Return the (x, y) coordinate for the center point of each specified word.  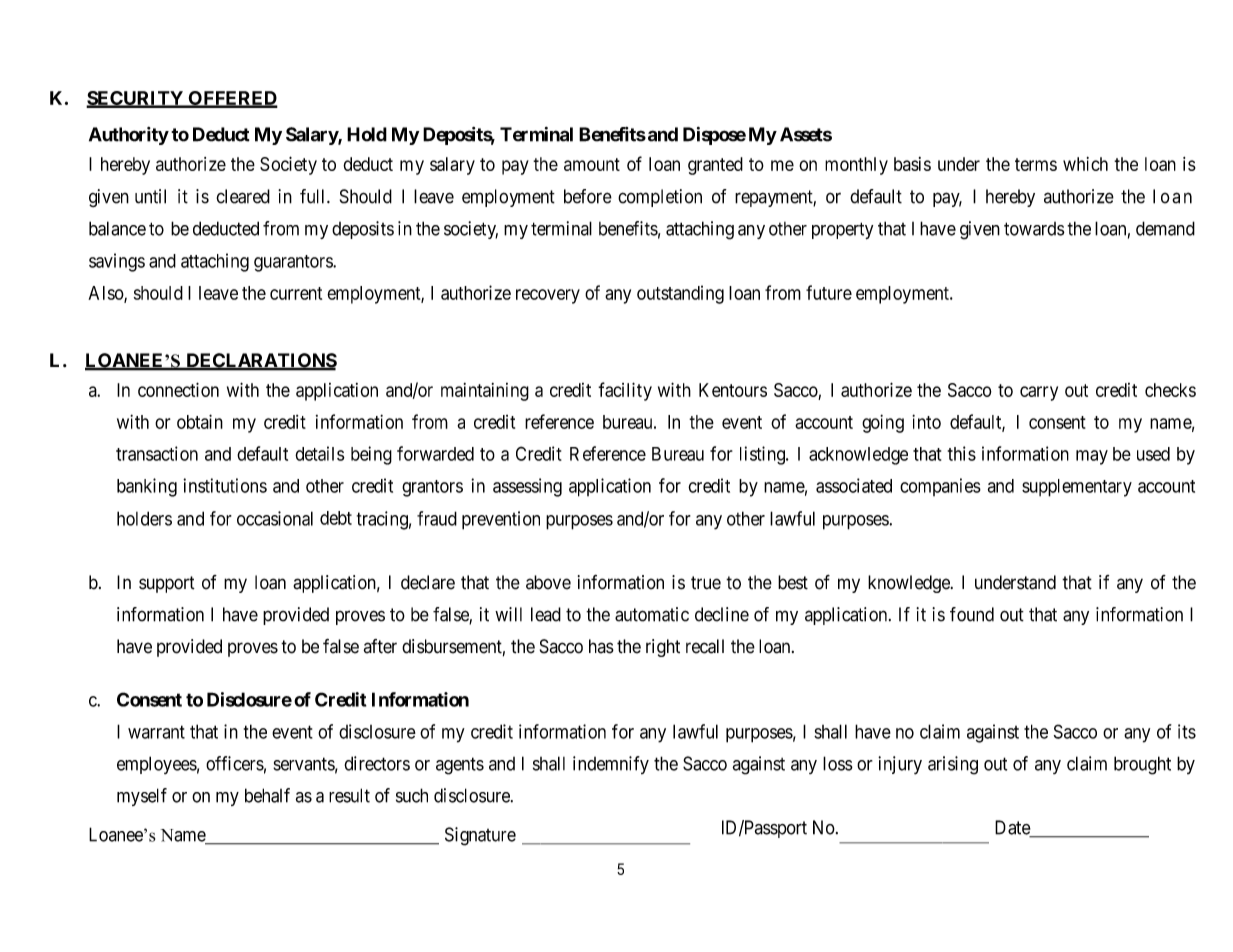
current (296, 293)
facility (625, 391)
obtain (200, 421)
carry (1039, 393)
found (972, 614)
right (663, 648)
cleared (243, 196)
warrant (156, 732)
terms (1036, 164)
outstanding (680, 294)
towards (1034, 229)
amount (592, 164)
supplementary (1077, 488)
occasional (275, 518)
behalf (267, 795)
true (706, 583)
